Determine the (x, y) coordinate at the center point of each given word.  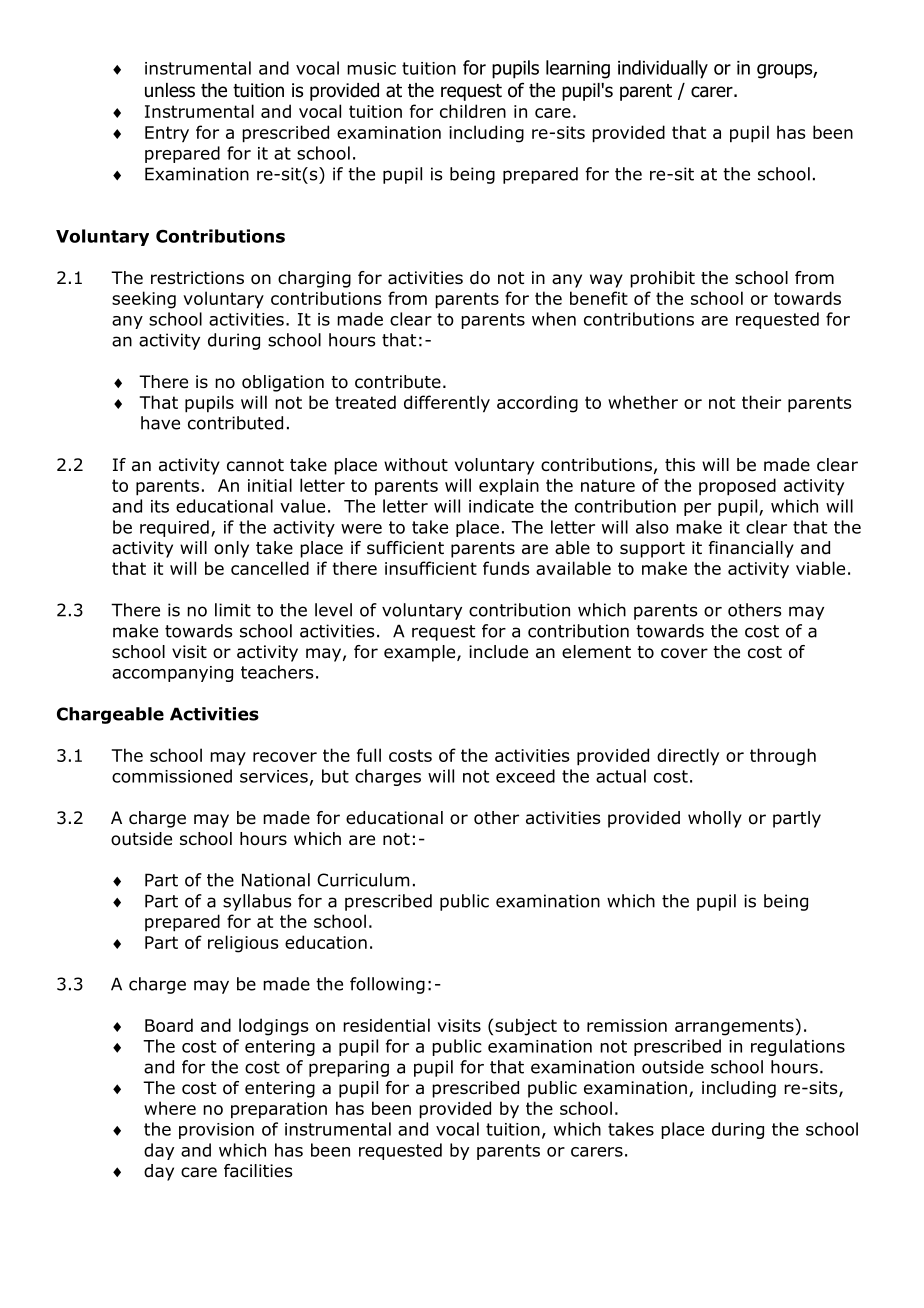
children (473, 111)
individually (663, 69)
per (697, 509)
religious (243, 944)
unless (170, 90)
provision (216, 1131)
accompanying (172, 674)
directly (688, 757)
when (554, 319)
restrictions (197, 278)
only (231, 549)
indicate (501, 506)
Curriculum (363, 880)
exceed (525, 776)
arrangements (734, 1027)
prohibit (662, 279)
